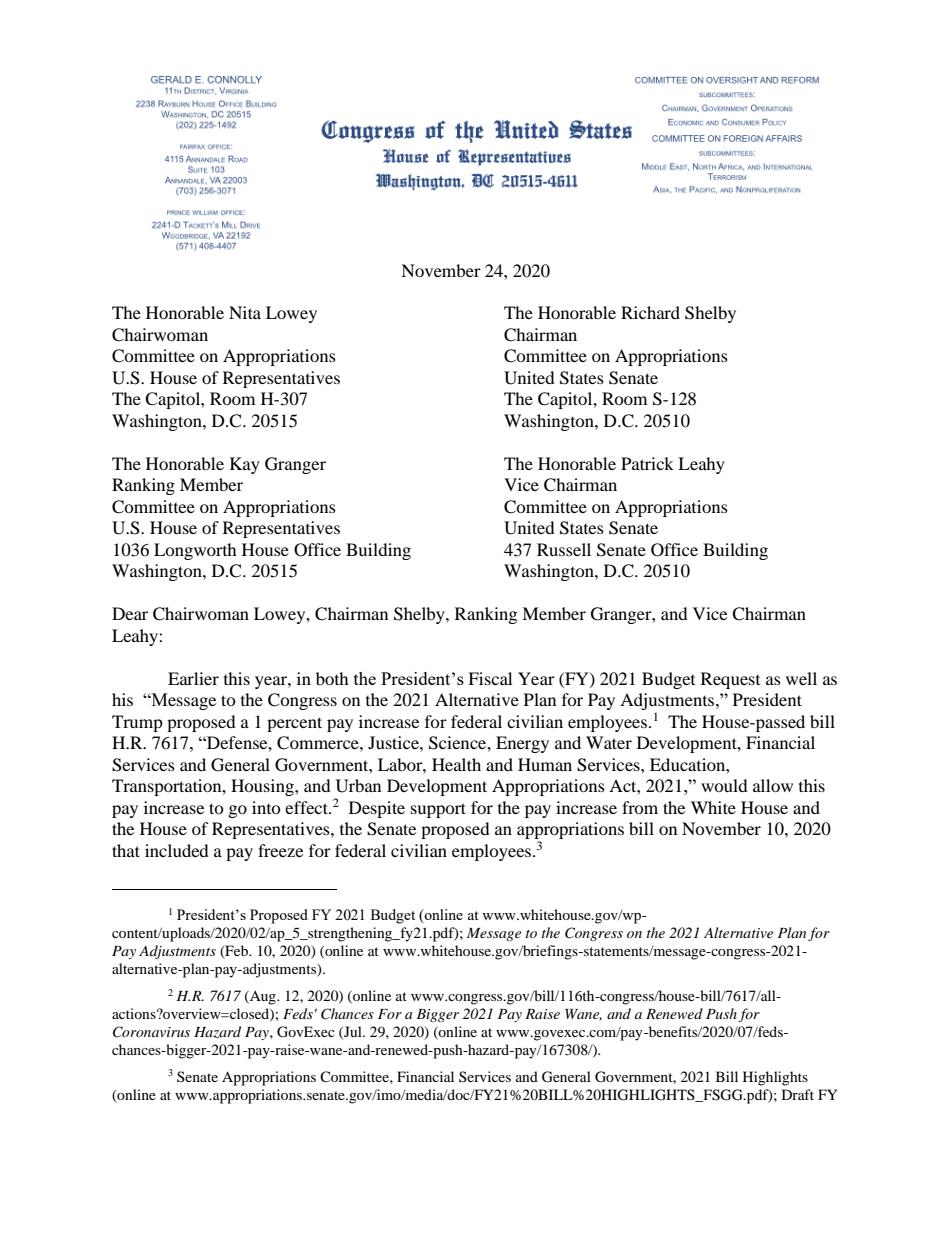 The height and width of the page is (1233, 952). What do you see at coordinates (650, 312) in the page?
I see `Richard` at bounding box center [650, 312].
